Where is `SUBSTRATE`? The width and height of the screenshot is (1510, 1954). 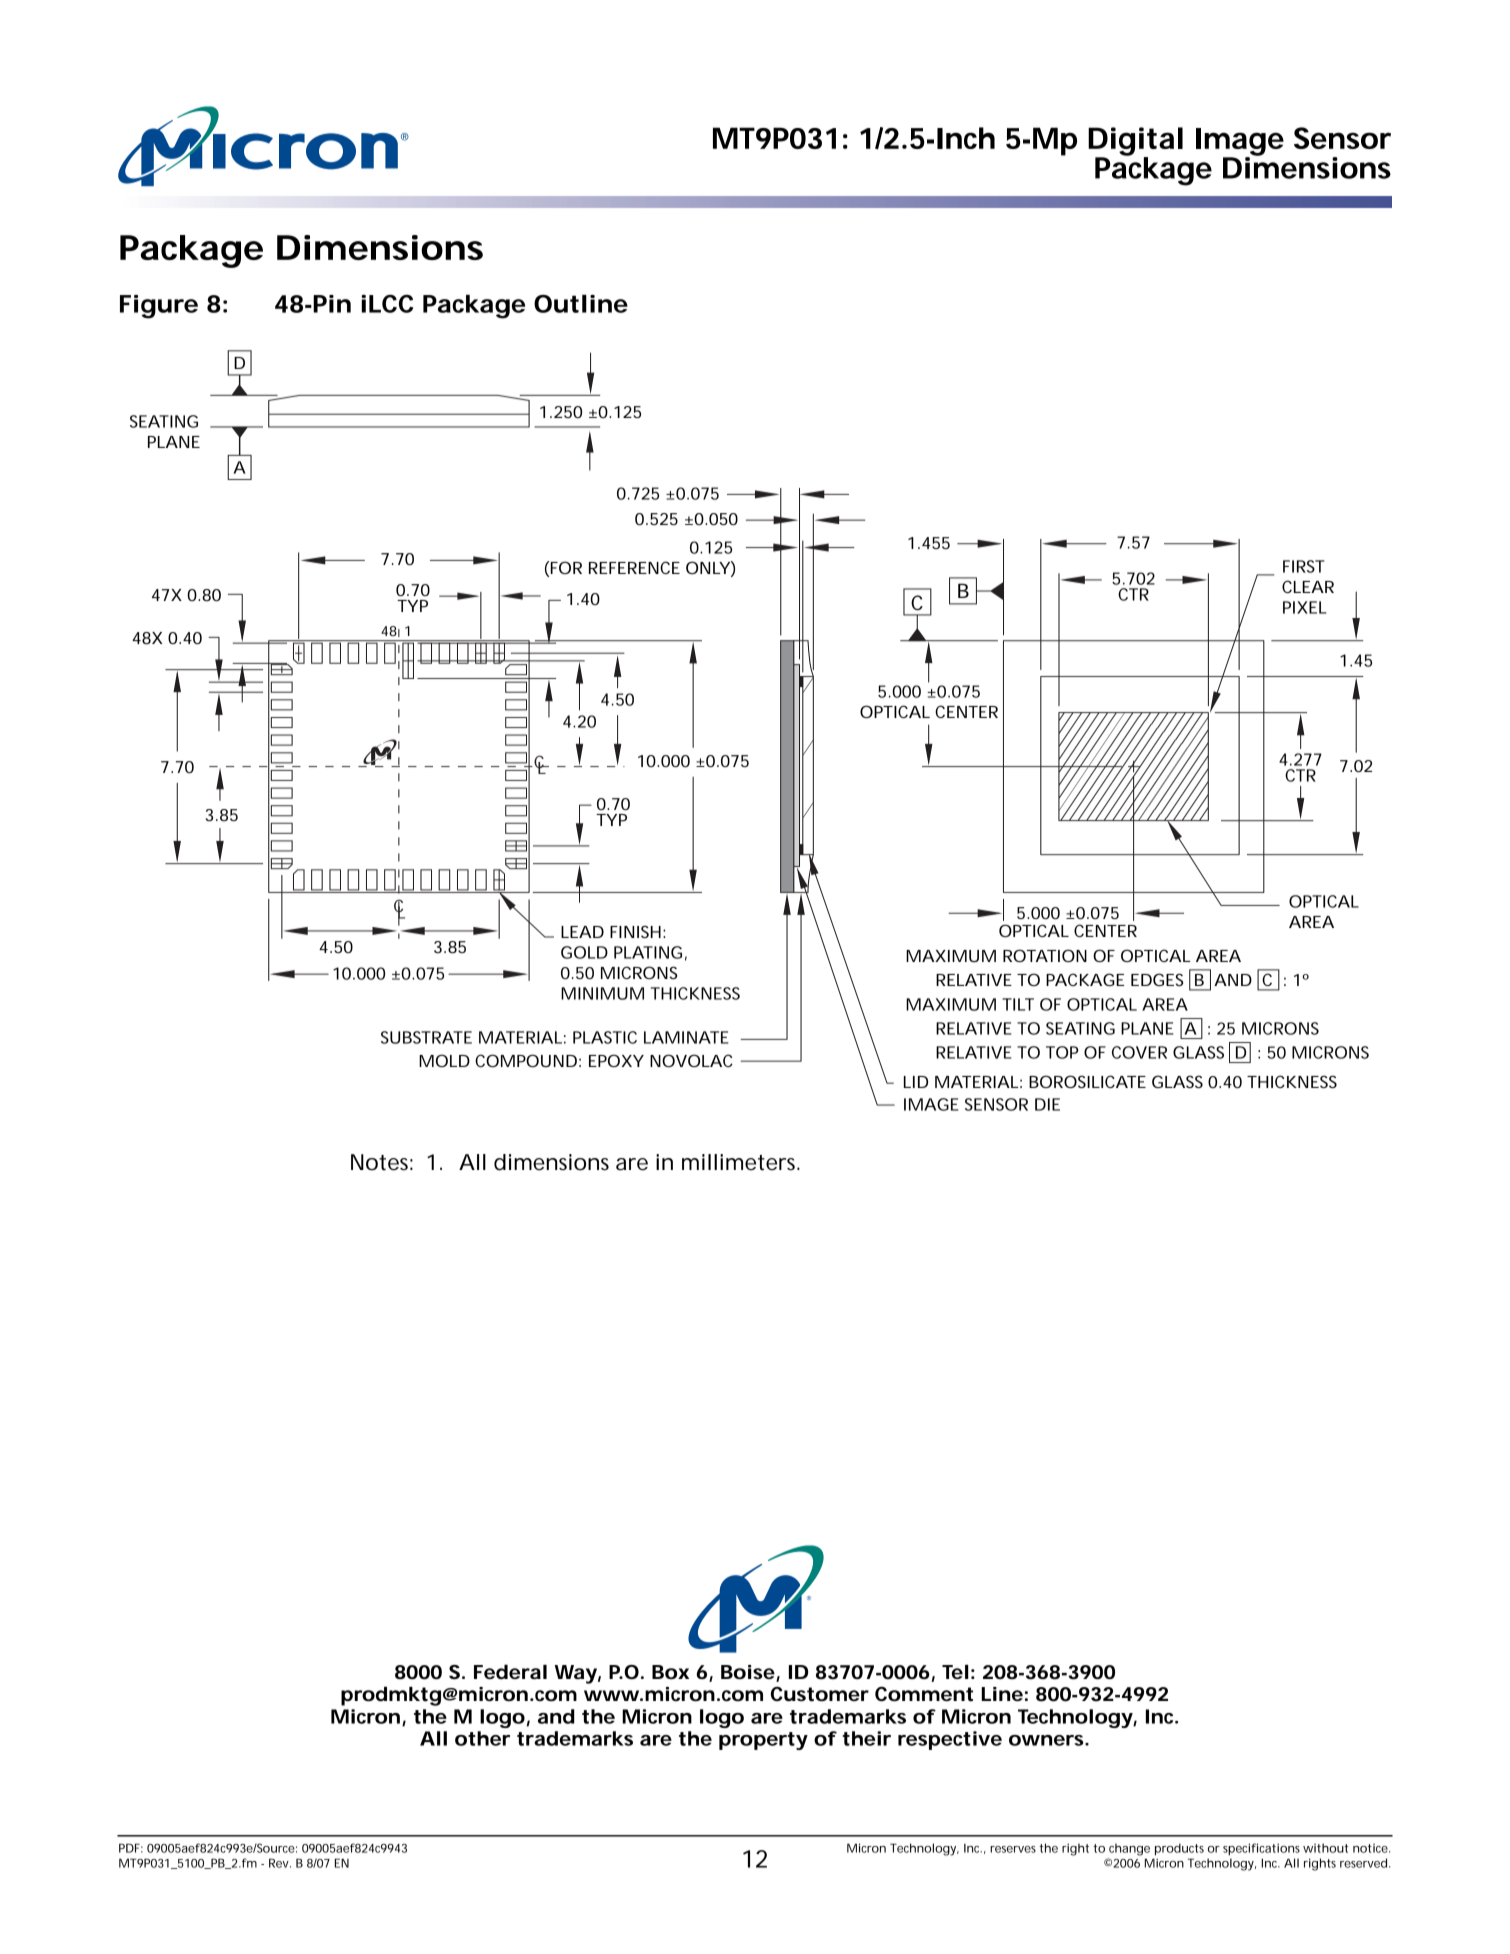 SUBSTRATE is located at coordinates (426, 1037).
